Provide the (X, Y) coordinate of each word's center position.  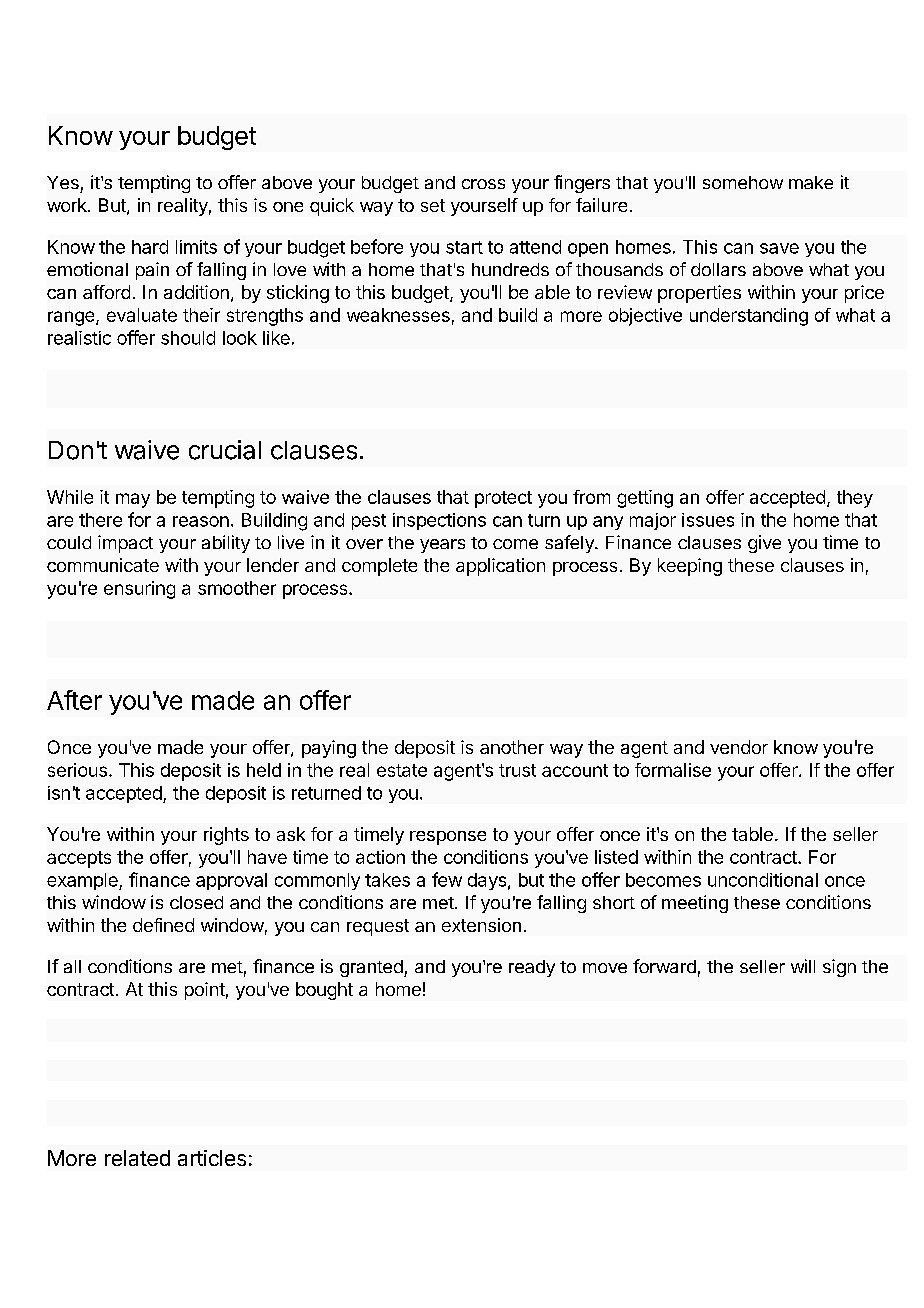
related (137, 1158)
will (803, 966)
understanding (749, 317)
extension (481, 925)
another (512, 747)
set (433, 205)
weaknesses (398, 315)
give (764, 544)
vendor (739, 747)
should (188, 338)
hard (150, 247)
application (500, 567)
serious (77, 770)
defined (163, 925)
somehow (743, 182)
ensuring (139, 590)
